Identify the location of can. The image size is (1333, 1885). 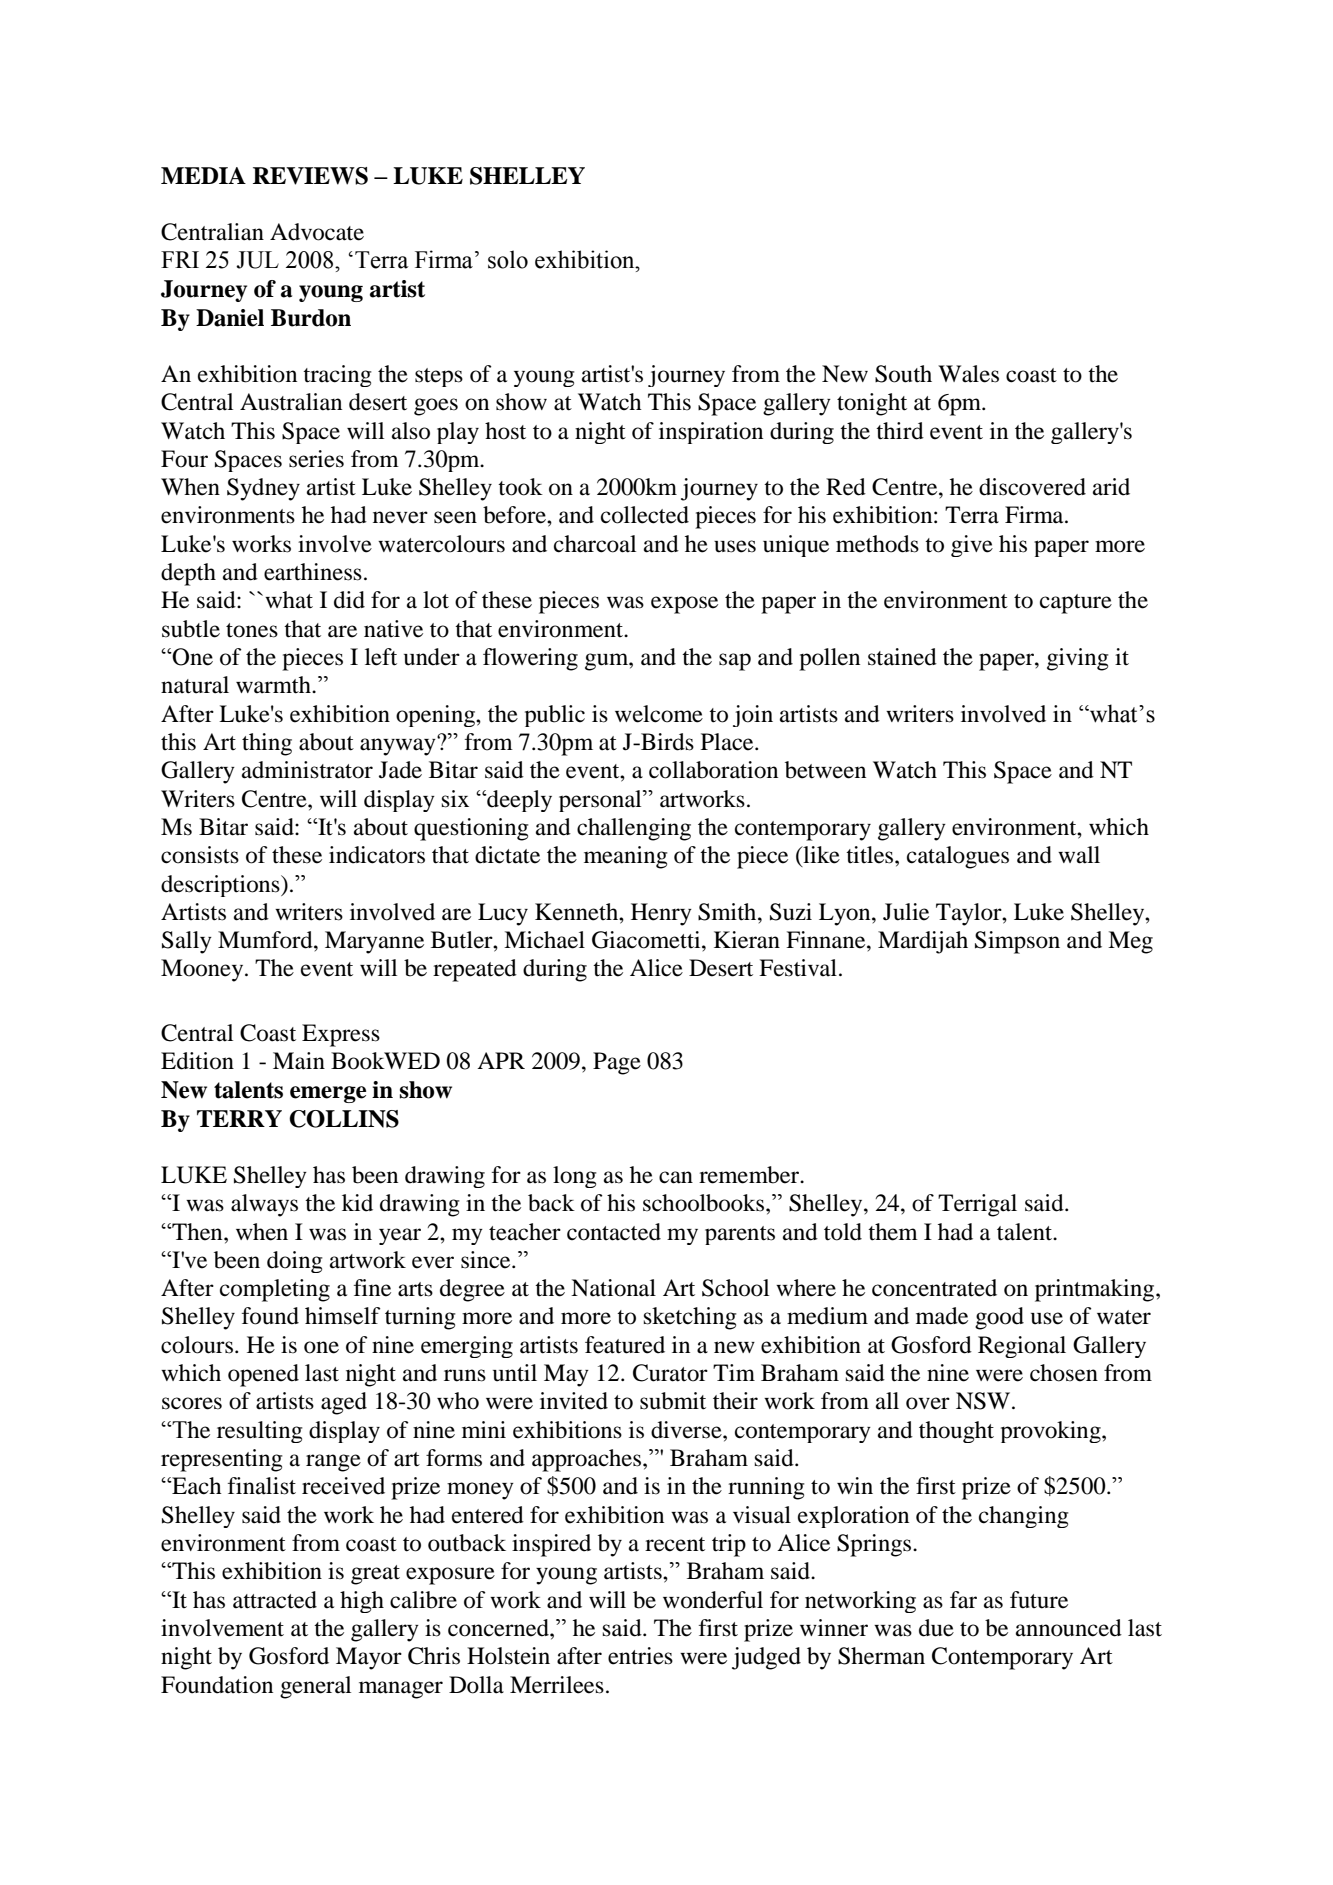
(676, 1177).
